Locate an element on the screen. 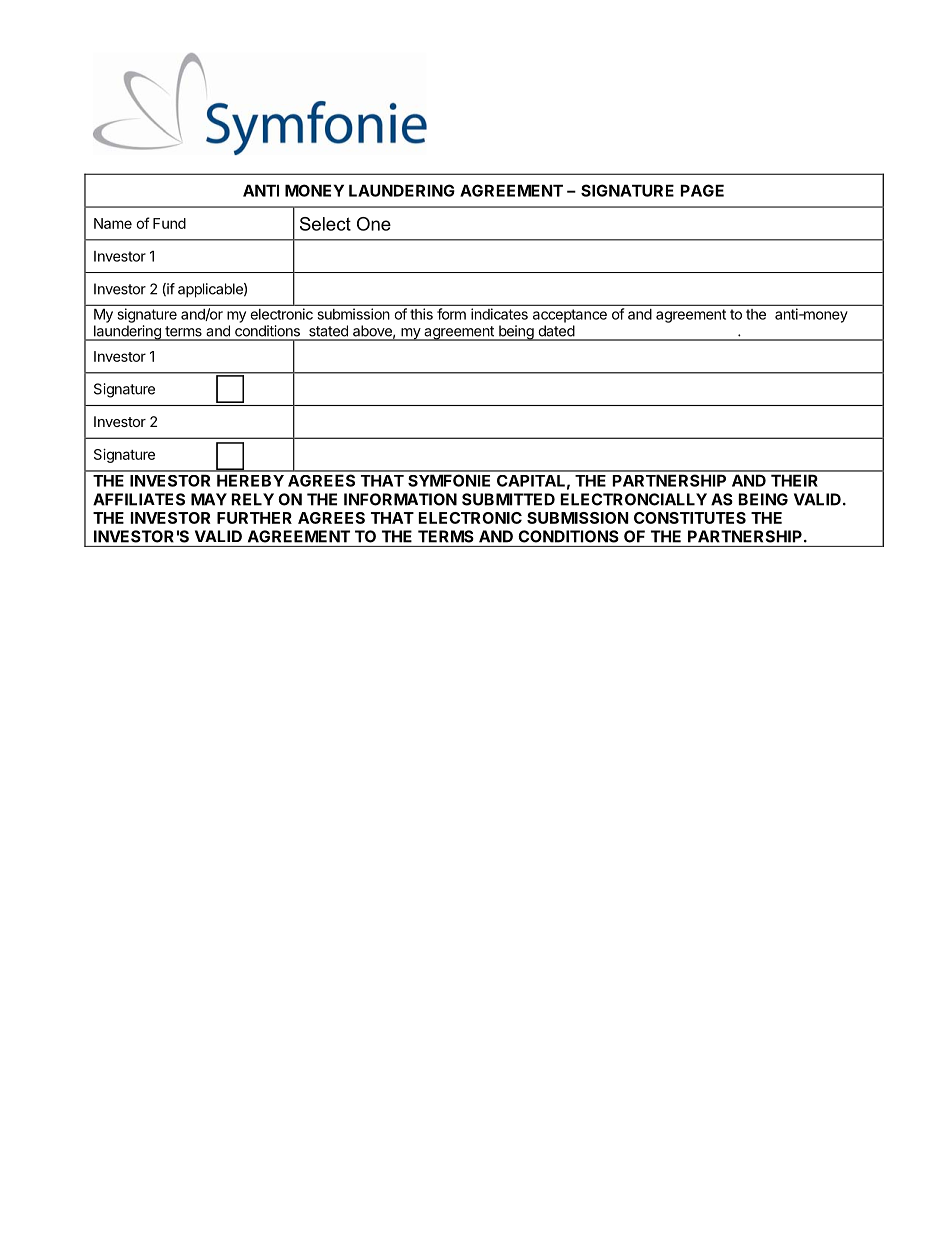  SUBMITTED is located at coordinates (508, 499).
